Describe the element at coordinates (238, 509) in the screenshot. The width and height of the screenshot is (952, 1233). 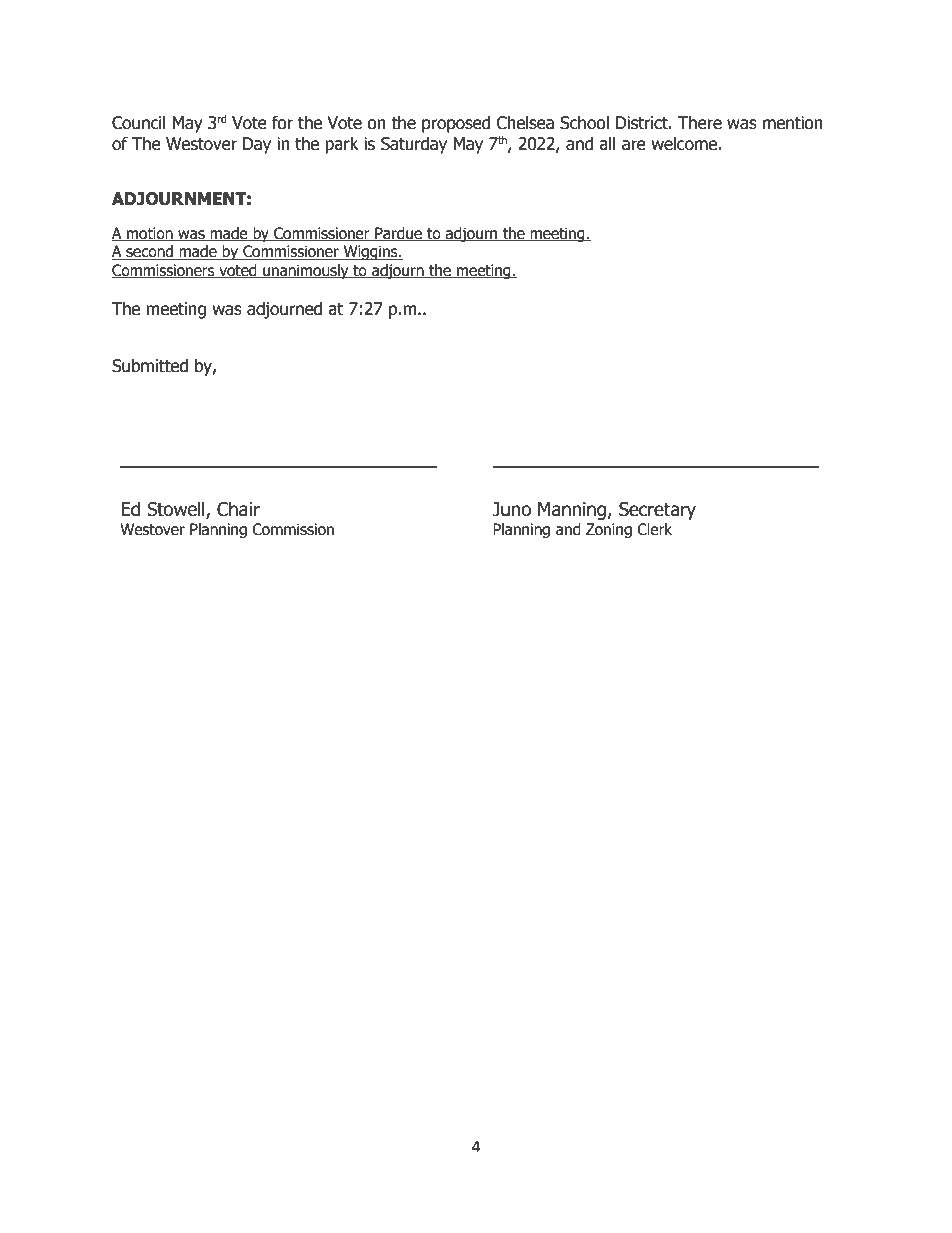
I see `Chair` at that location.
